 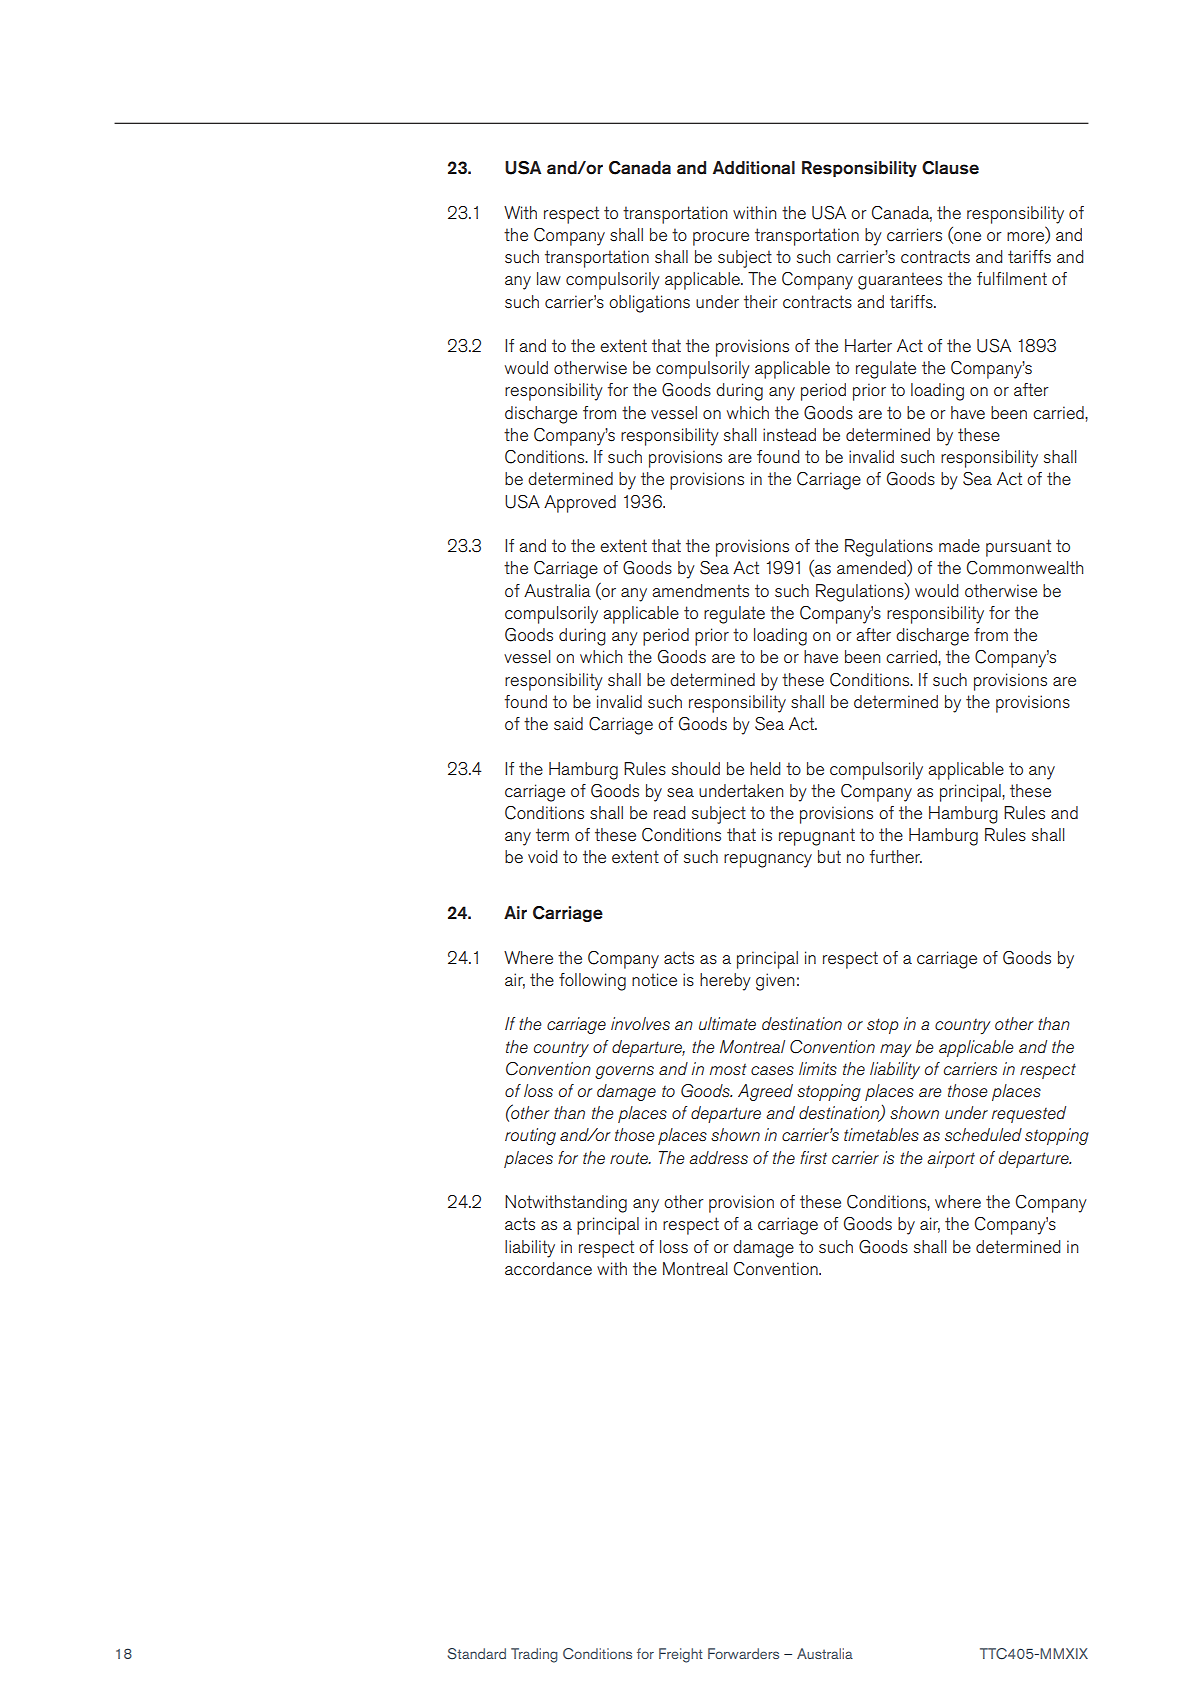 What do you see at coordinates (549, 278) in the screenshot?
I see `law` at bounding box center [549, 278].
